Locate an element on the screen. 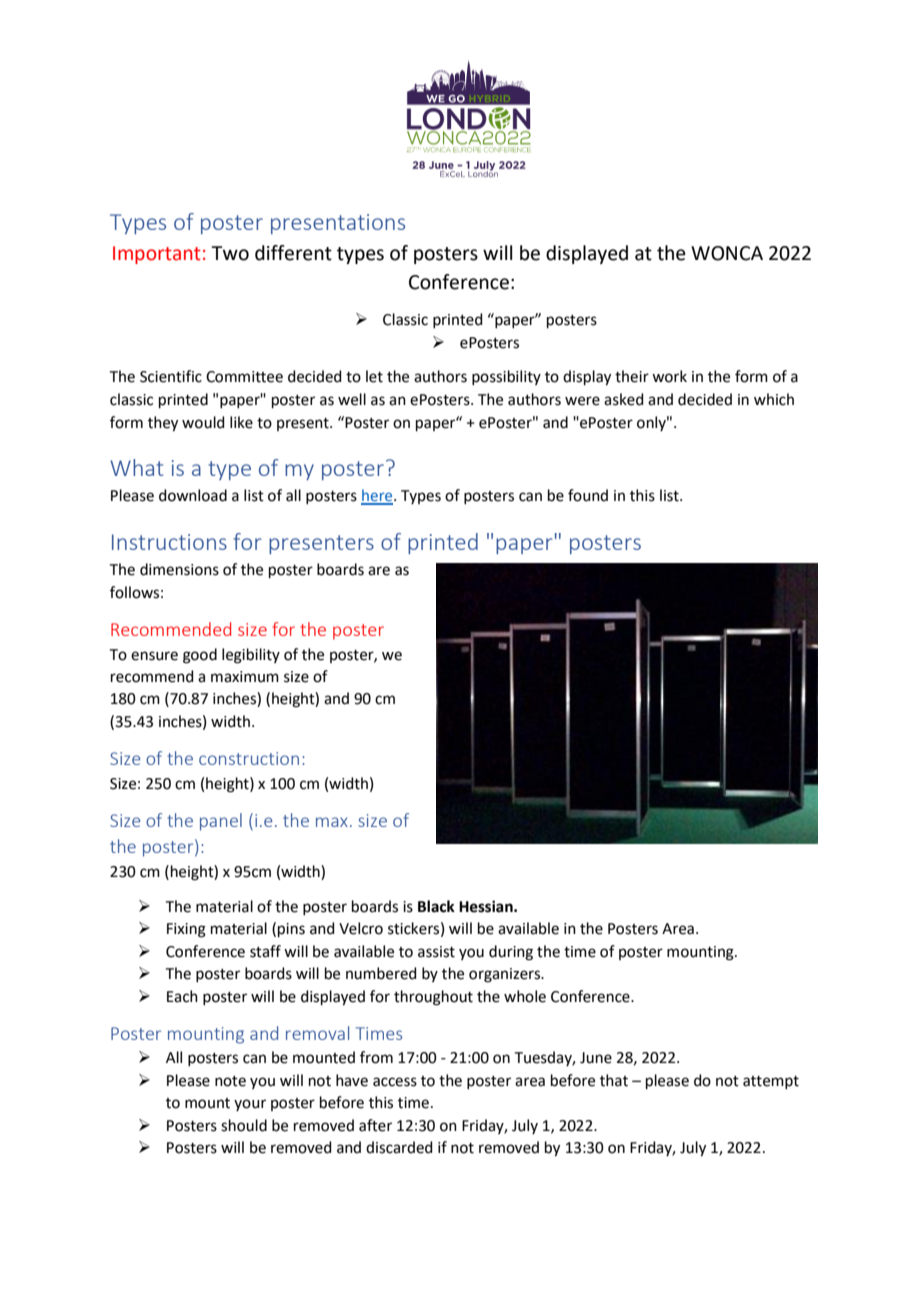  found is located at coordinates (588, 495).
